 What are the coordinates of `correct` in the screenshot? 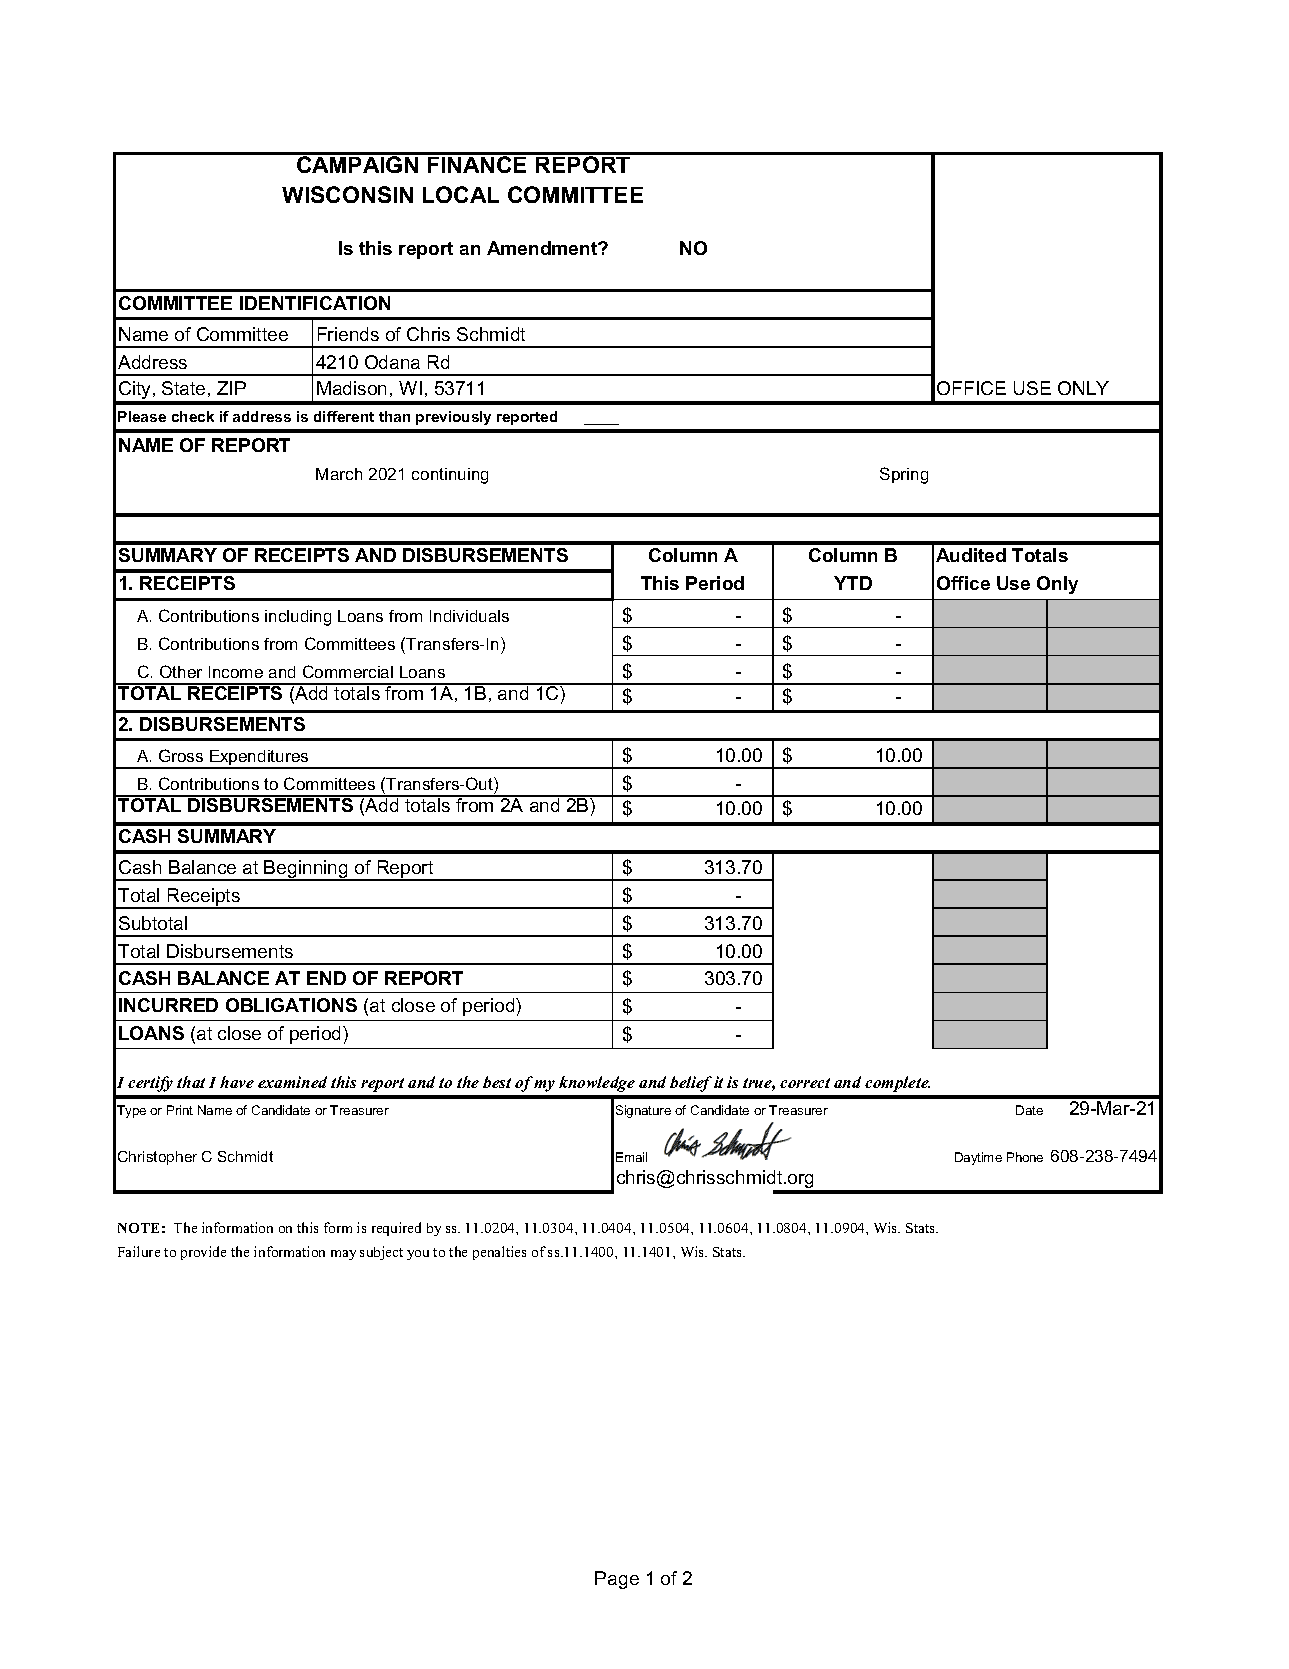 It's located at (805, 1083).
